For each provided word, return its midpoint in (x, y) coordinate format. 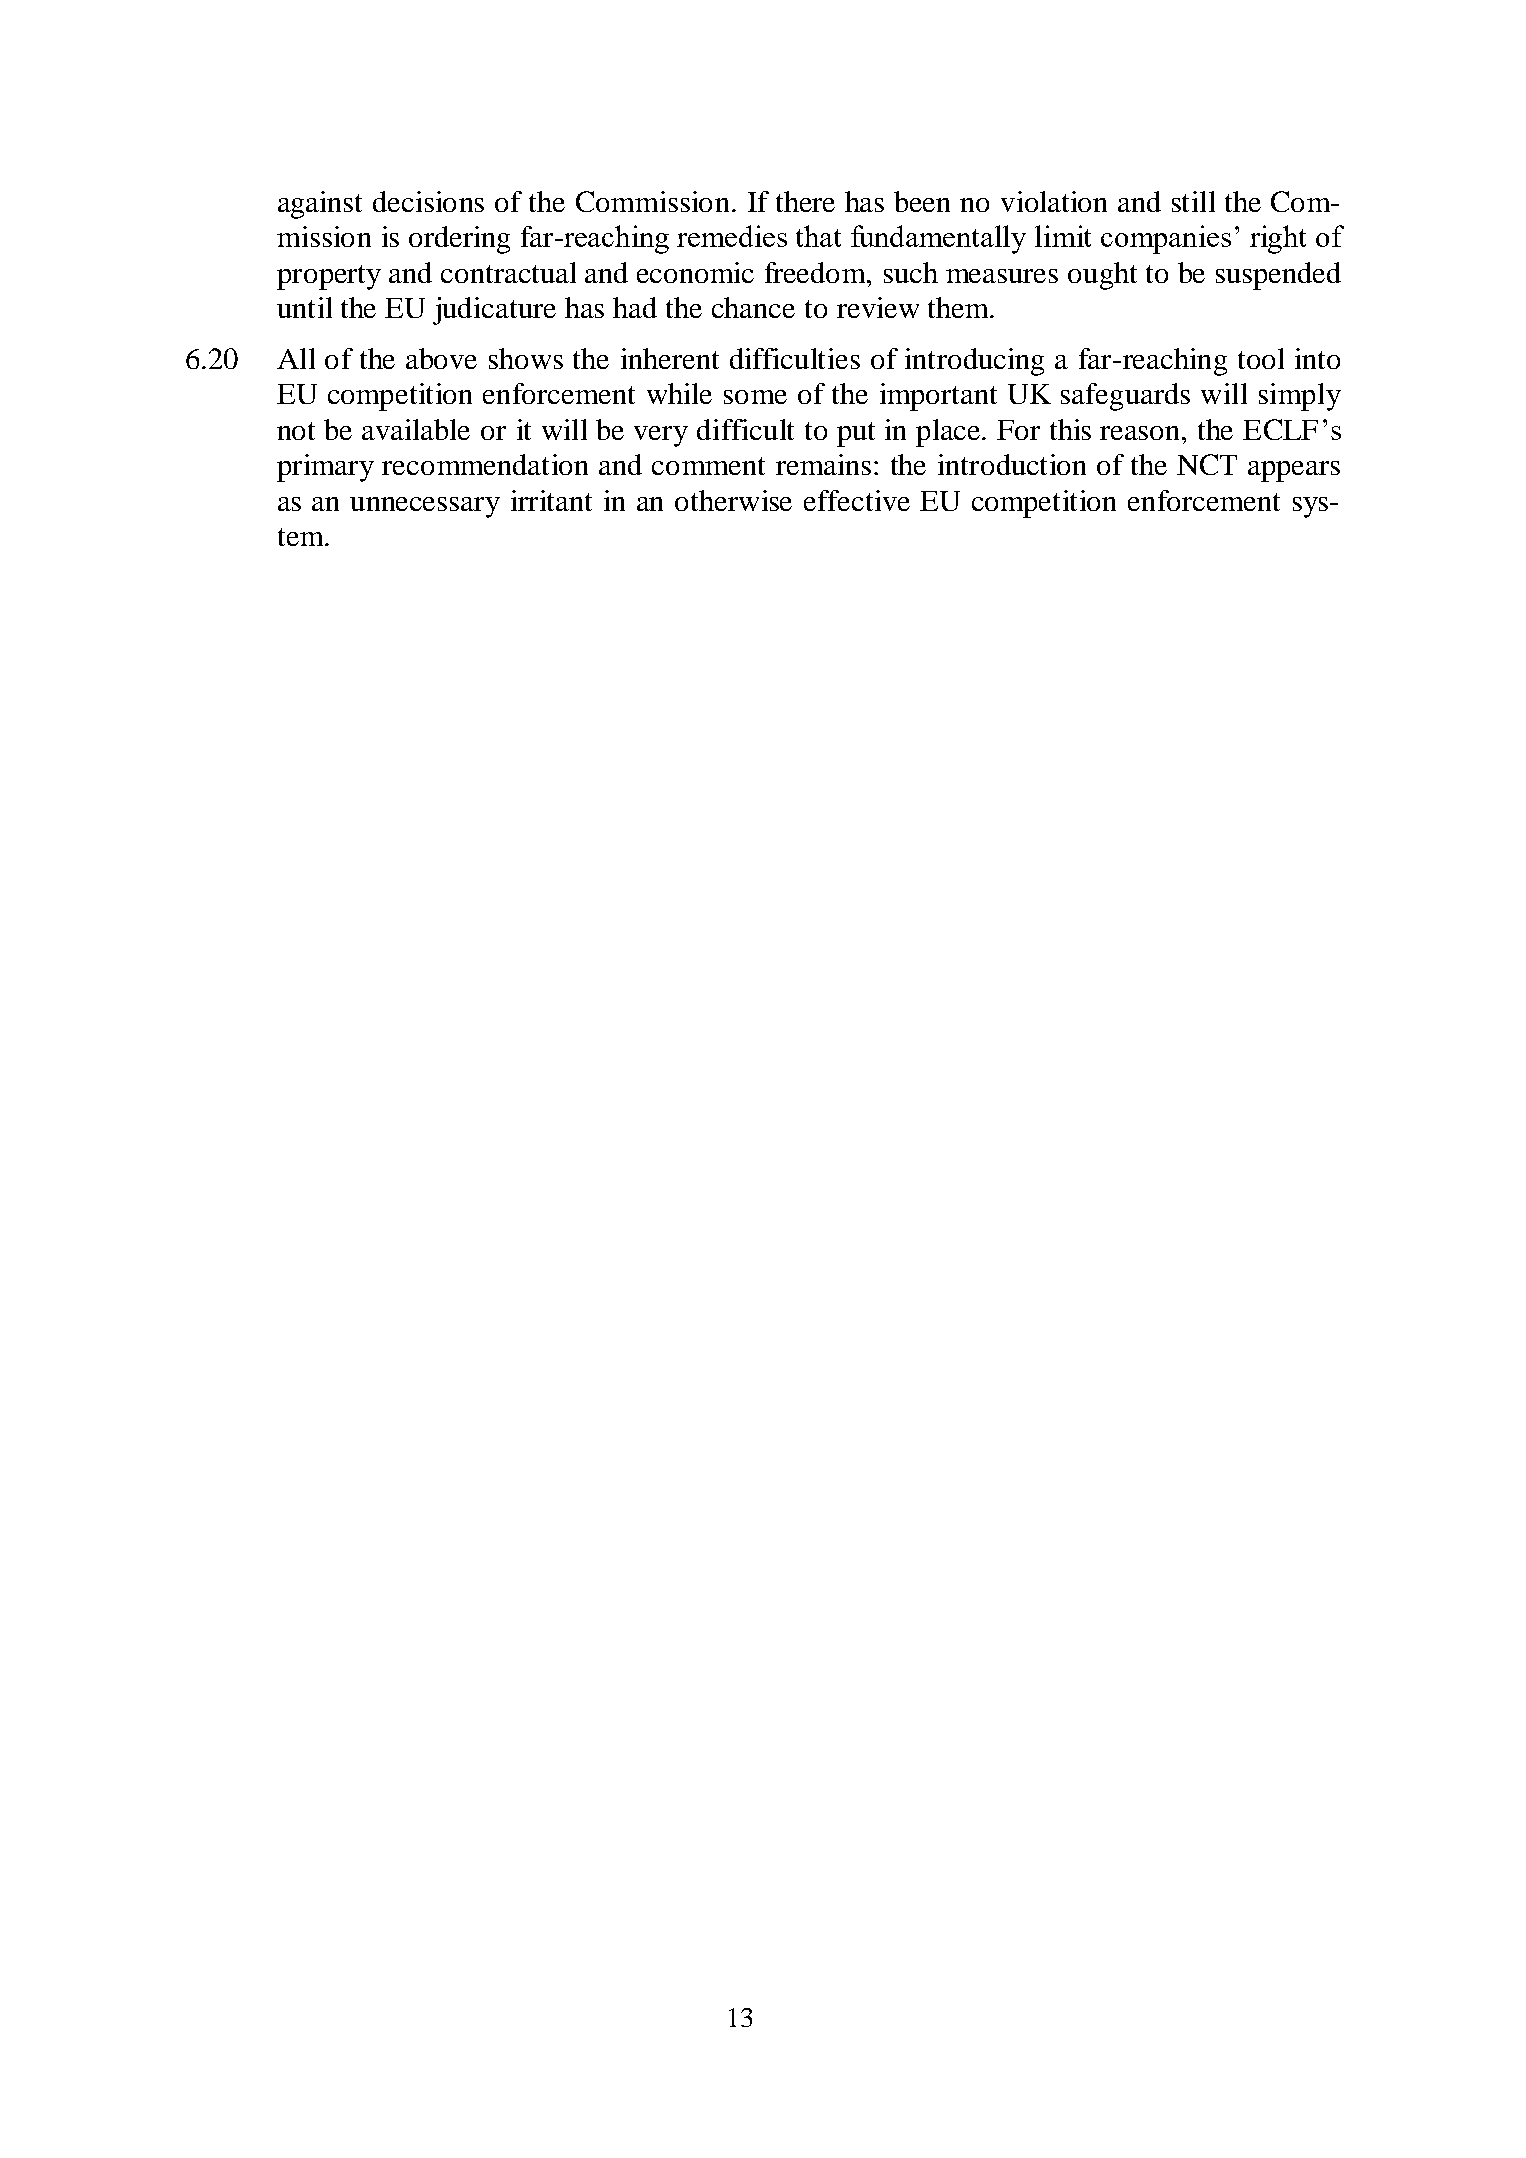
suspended (1278, 276)
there (805, 201)
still (1193, 201)
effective (857, 500)
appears (1294, 471)
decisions (428, 201)
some (755, 397)
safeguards (1125, 397)
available (416, 429)
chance (753, 307)
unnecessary (425, 507)
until (304, 307)
